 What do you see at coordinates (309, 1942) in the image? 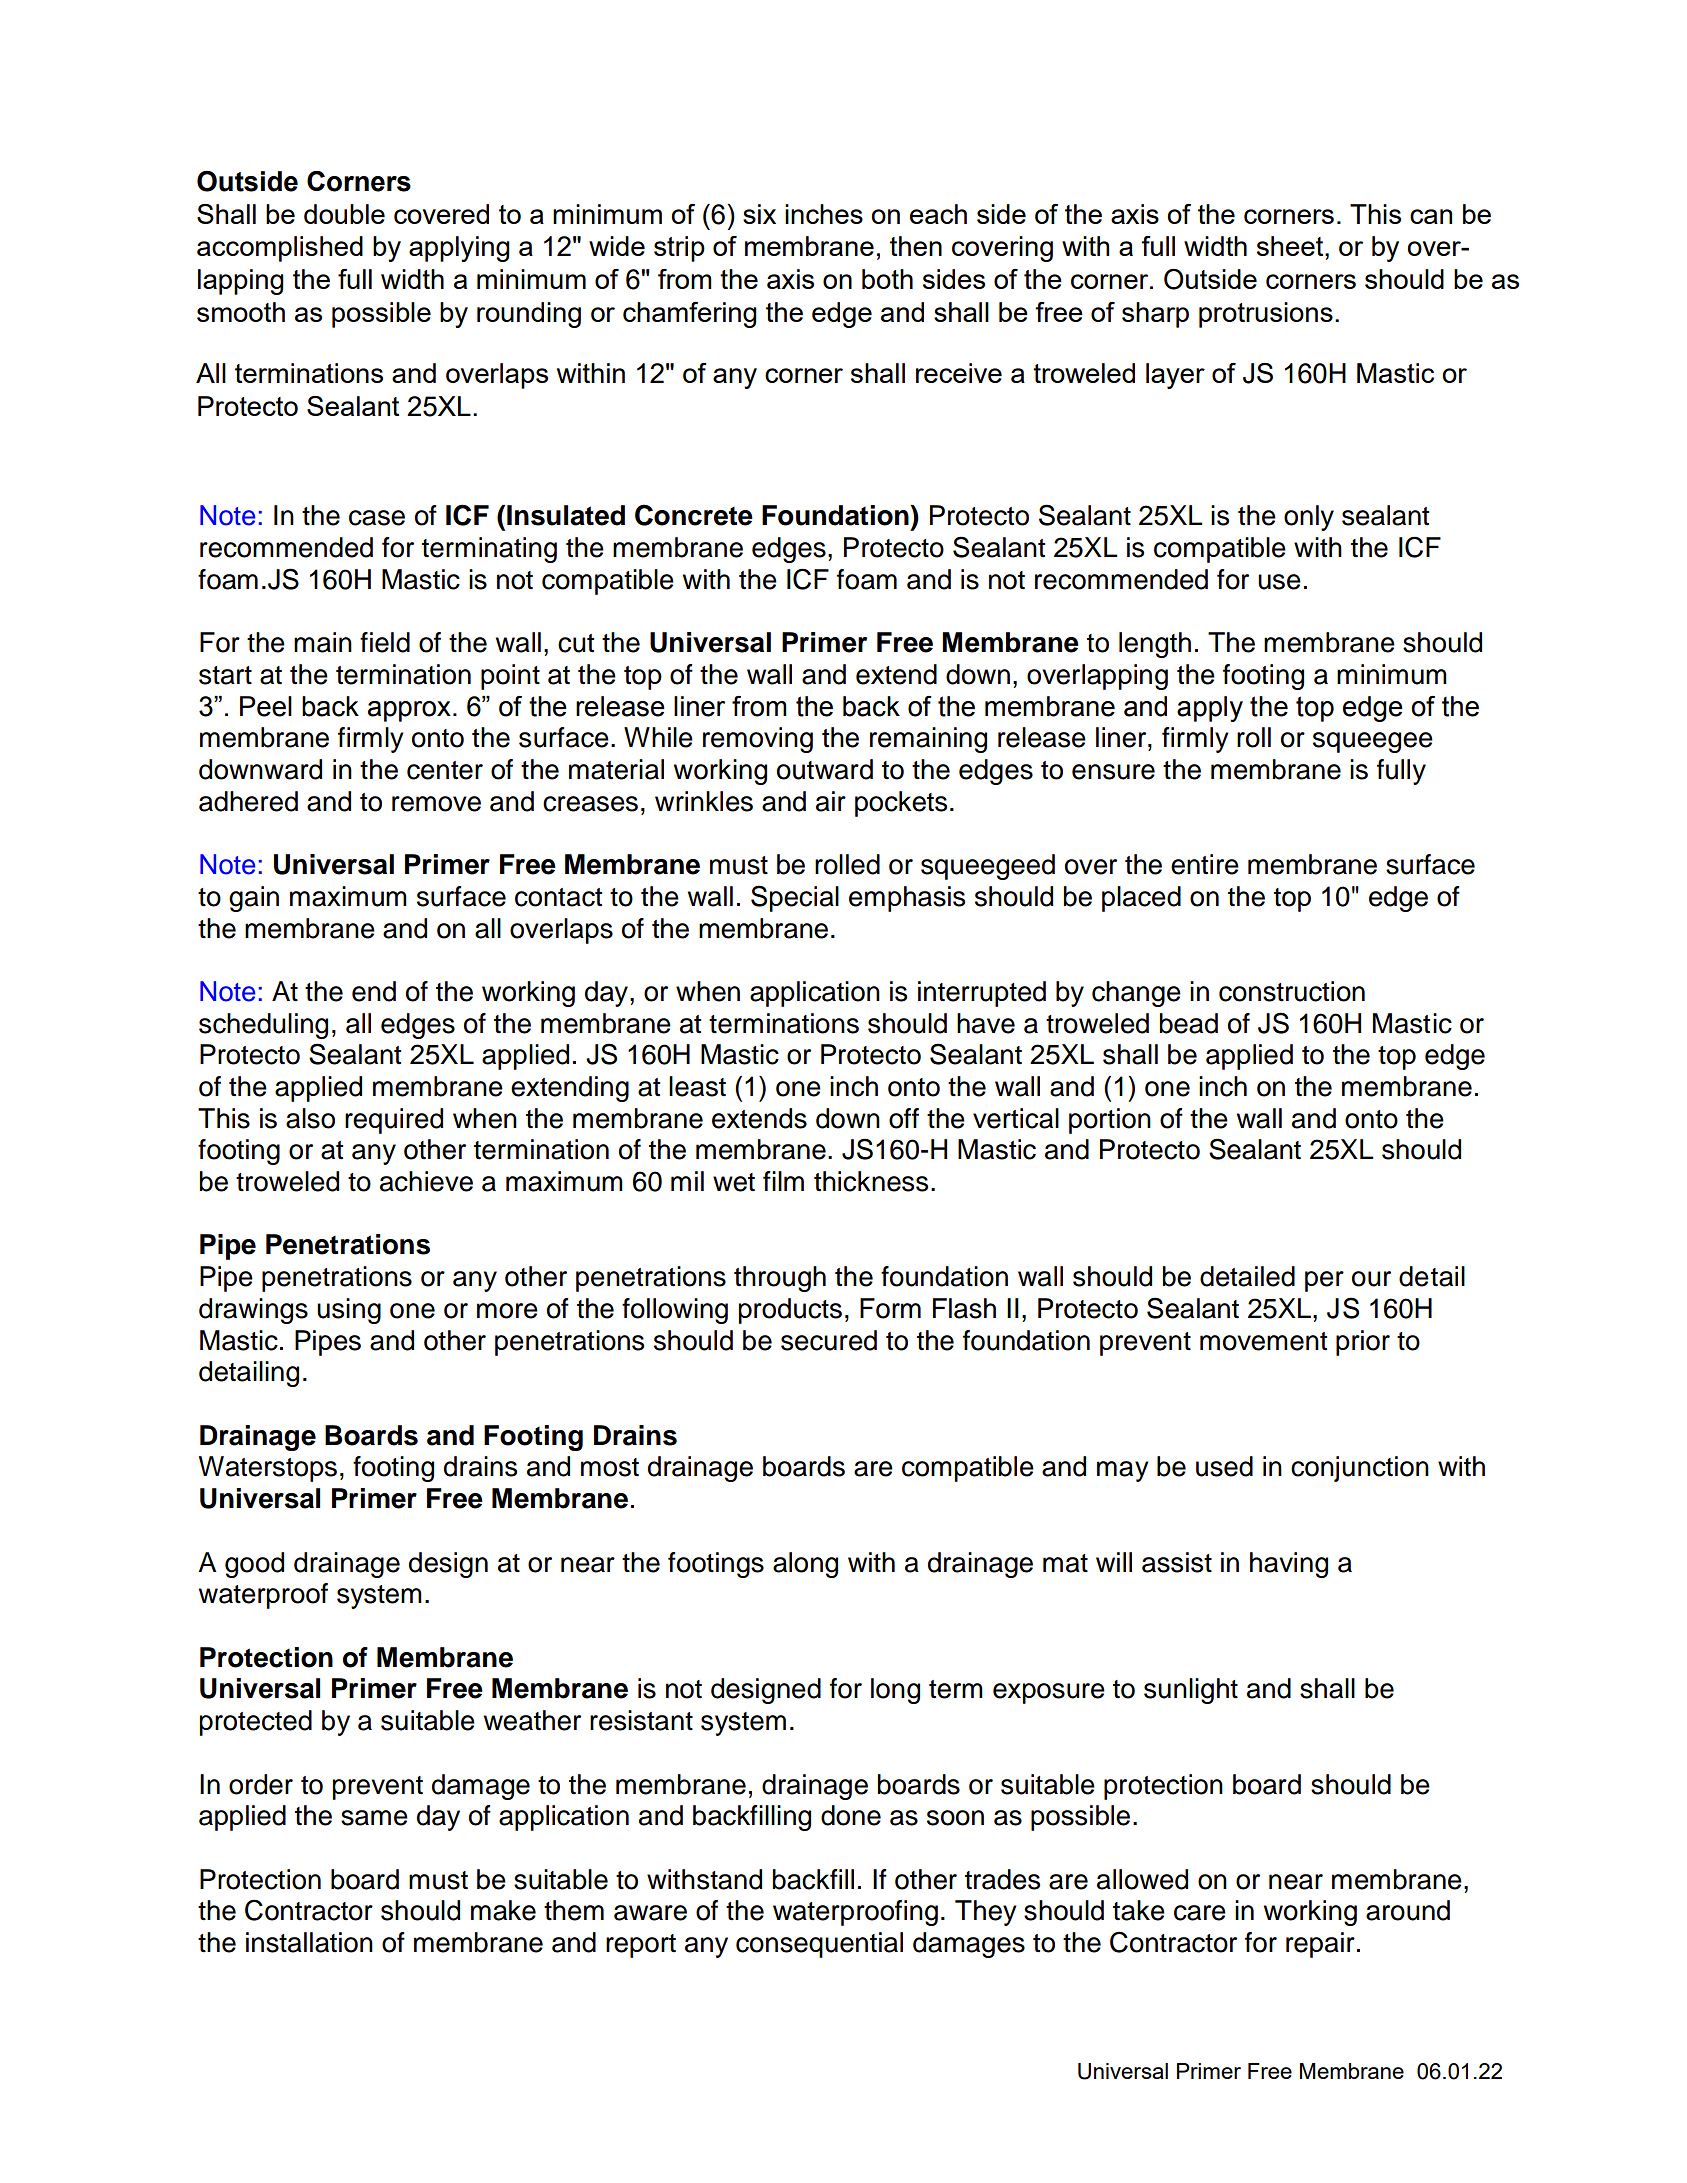
I see `installation` at bounding box center [309, 1942].
